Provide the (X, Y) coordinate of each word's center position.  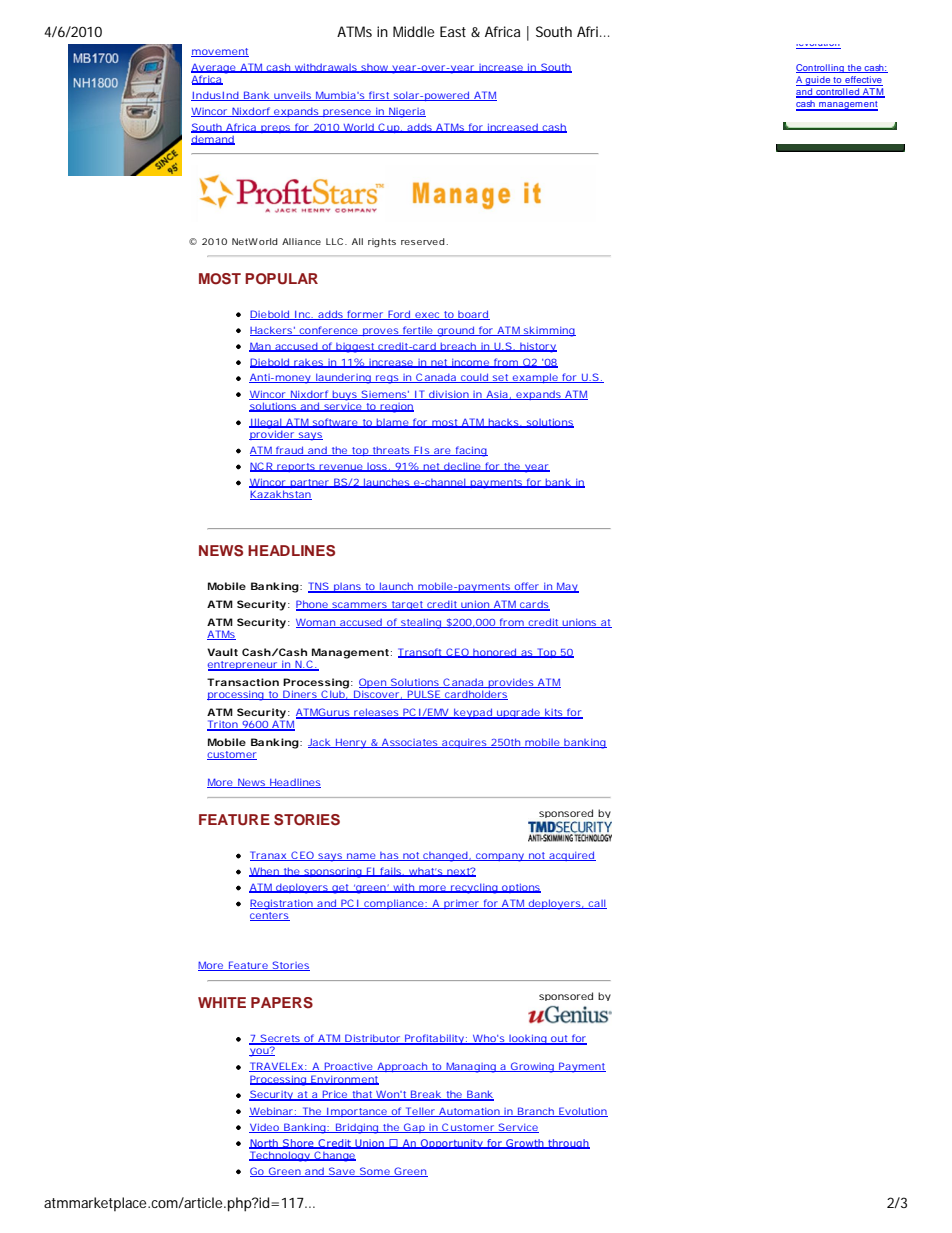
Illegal (266, 423)
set (500, 378)
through (568, 1144)
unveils (292, 96)
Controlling (821, 68)
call (596, 904)
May (566, 587)
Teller (419, 1112)
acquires (463, 743)
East (453, 31)
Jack (319, 743)
